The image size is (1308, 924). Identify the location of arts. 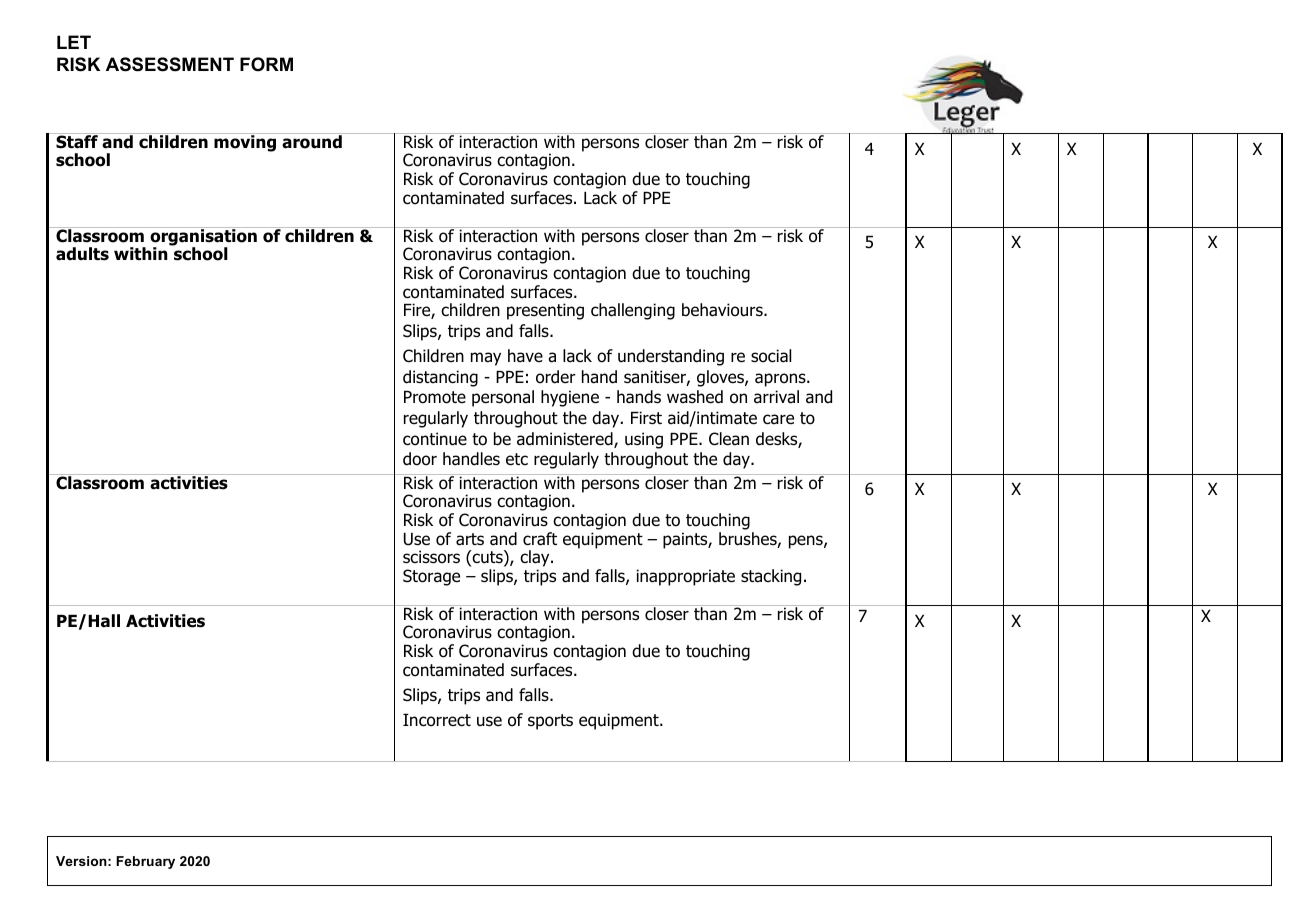
(470, 539).
